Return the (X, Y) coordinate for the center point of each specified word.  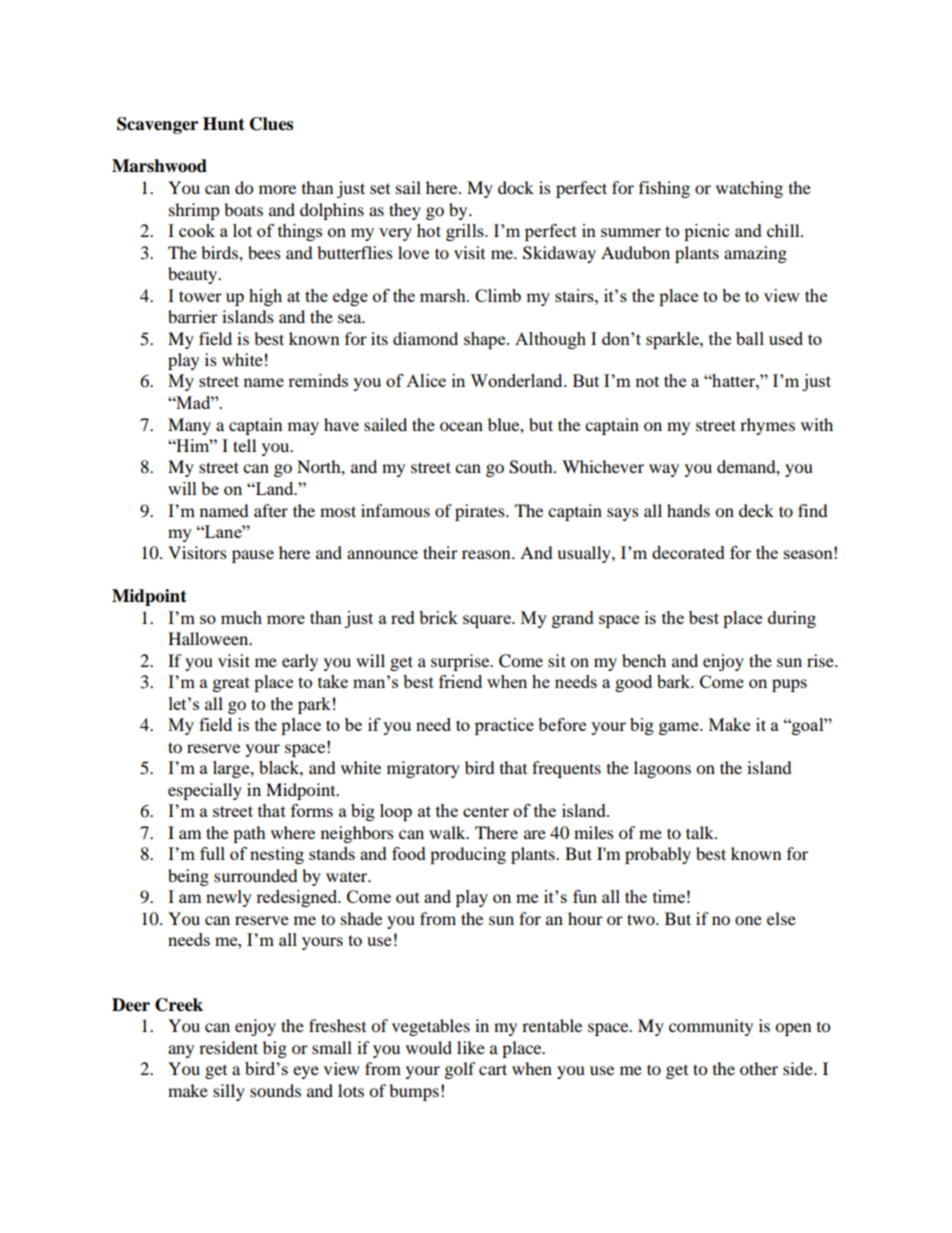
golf (460, 1070)
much (241, 617)
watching (749, 189)
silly (229, 1092)
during (792, 619)
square (488, 621)
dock (516, 187)
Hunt (224, 124)
